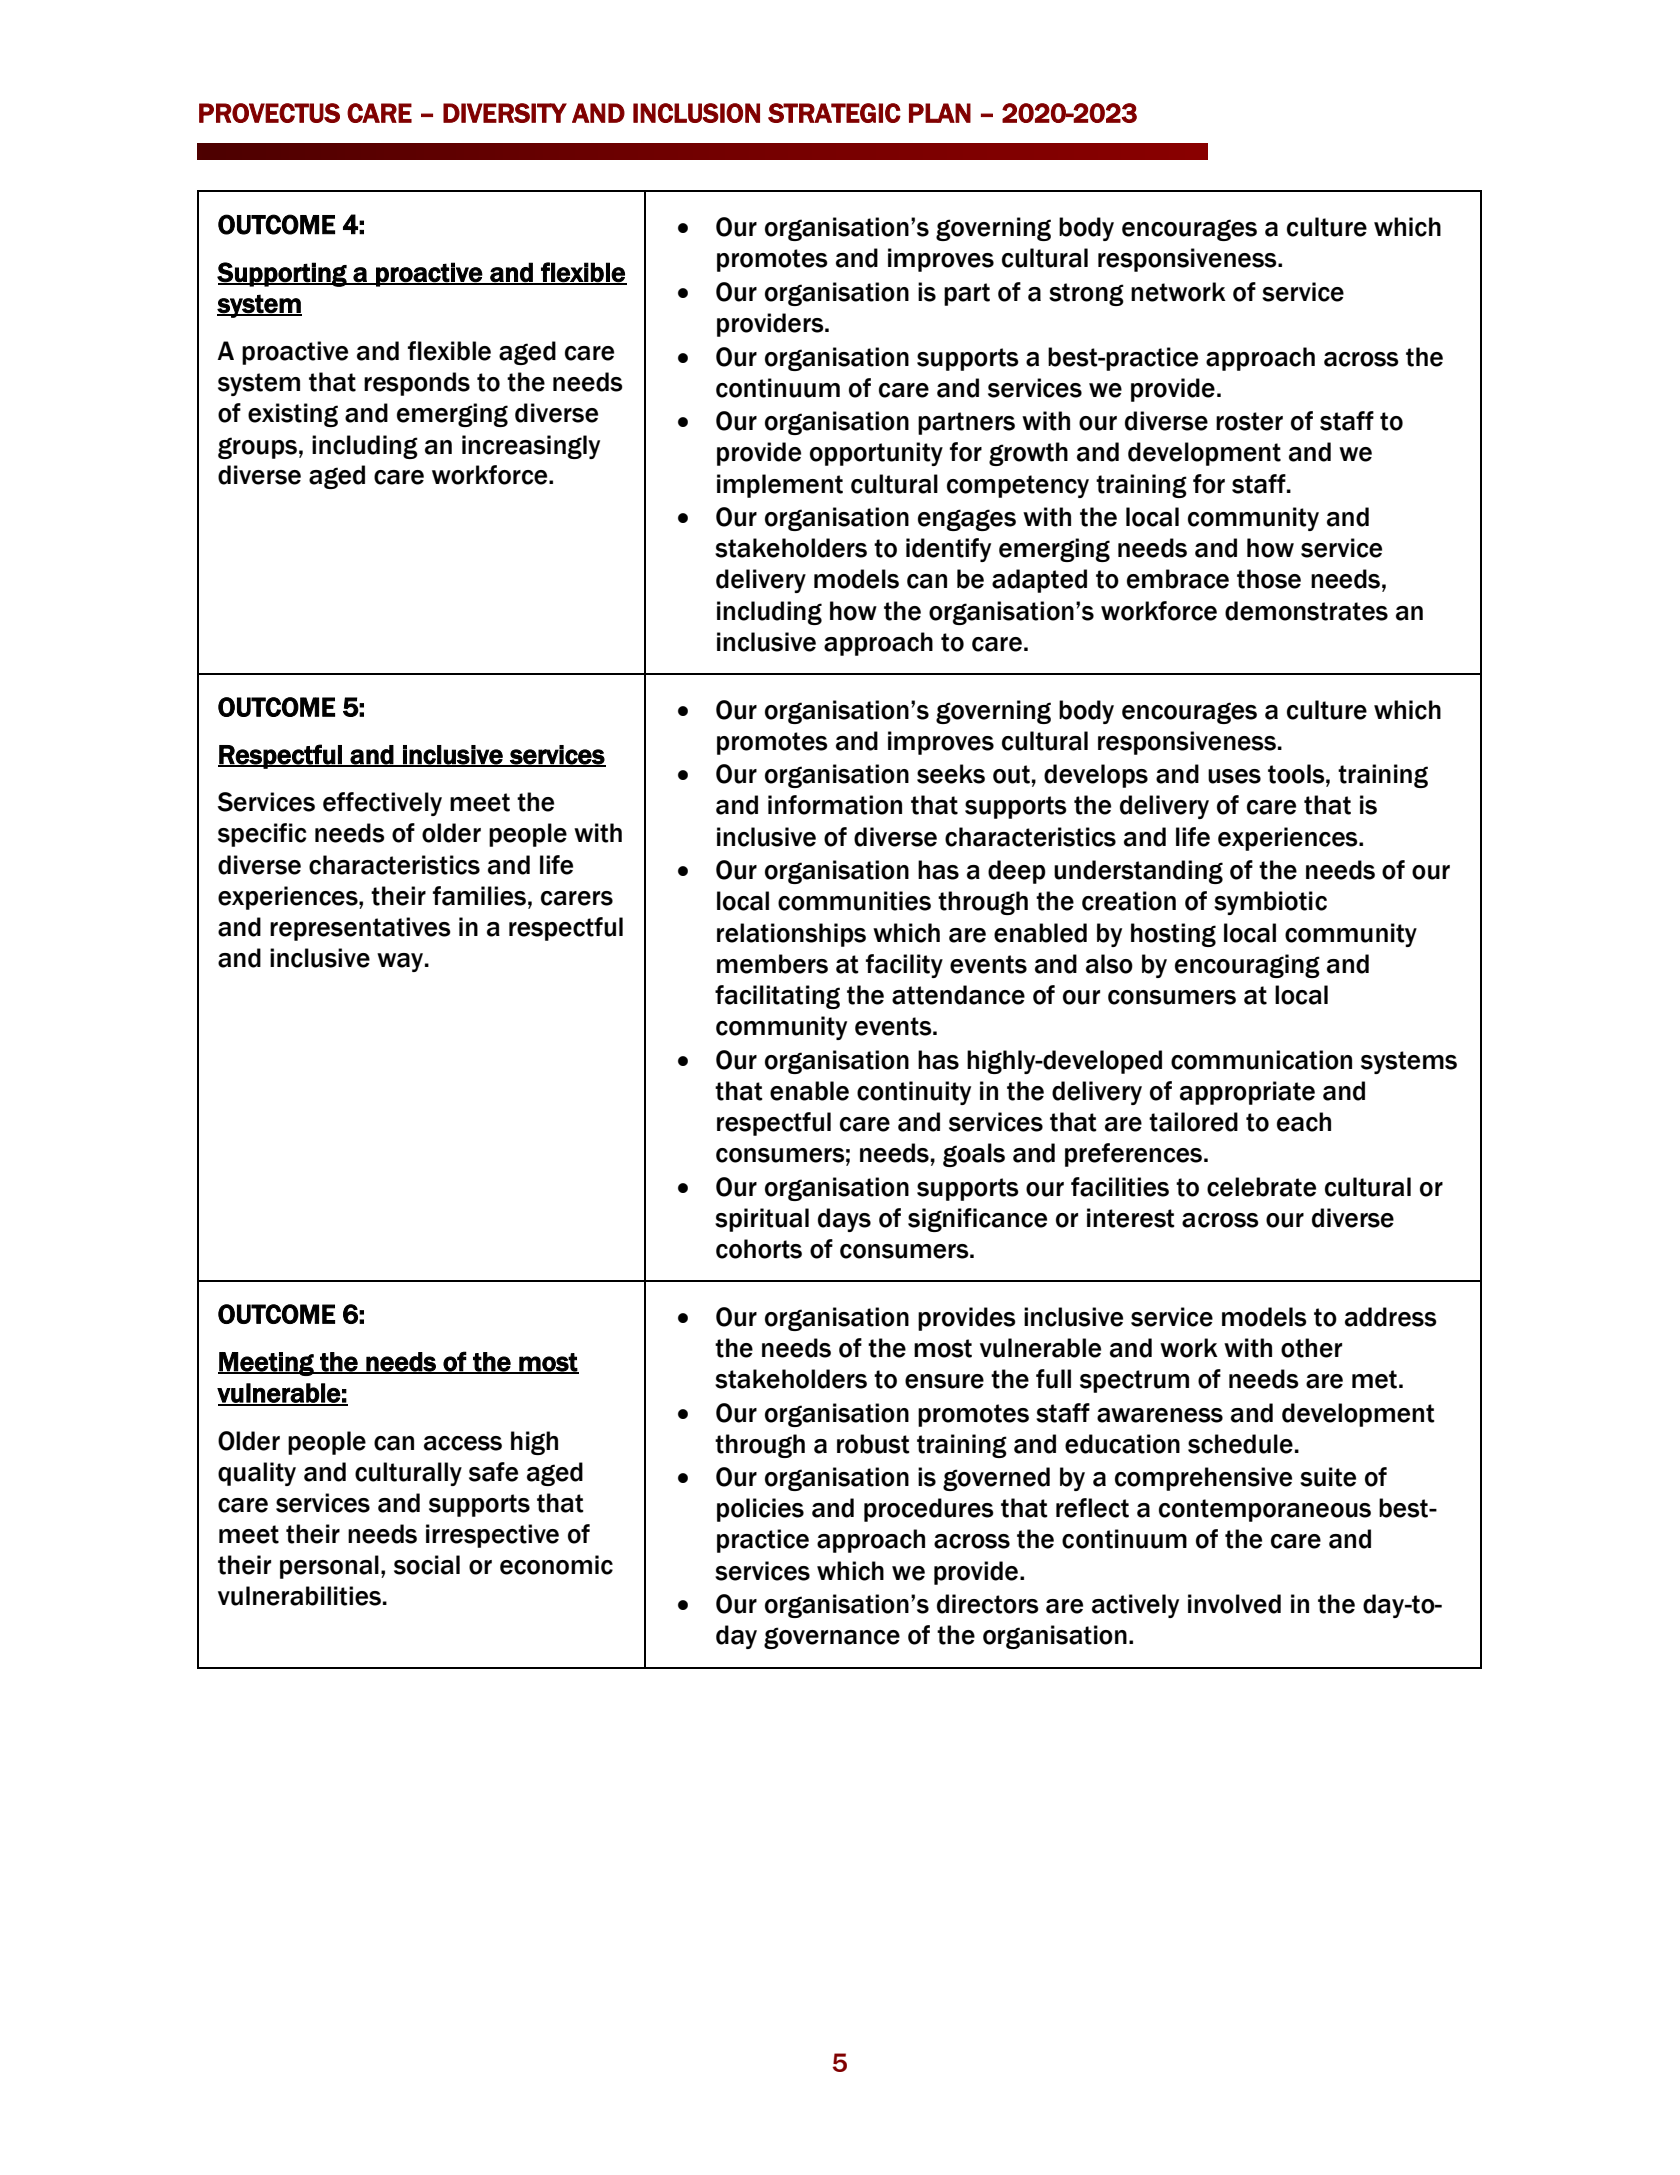 The image size is (1680, 2175). Describe the element at coordinates (505, 113) in the page. I see `DIVERSITY` at that location.
